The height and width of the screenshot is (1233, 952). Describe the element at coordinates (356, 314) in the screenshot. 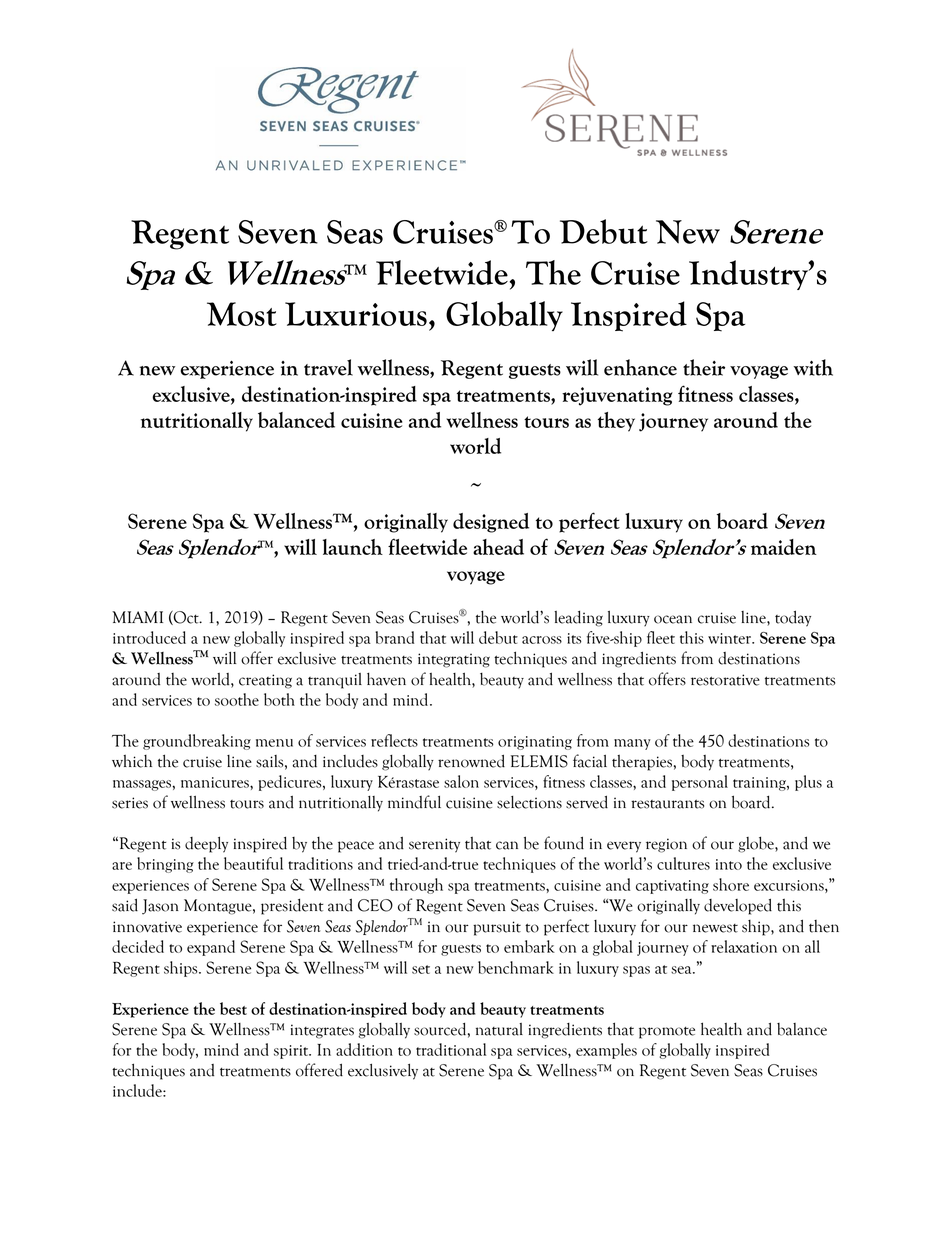

I see `Luxurious` at that location.
